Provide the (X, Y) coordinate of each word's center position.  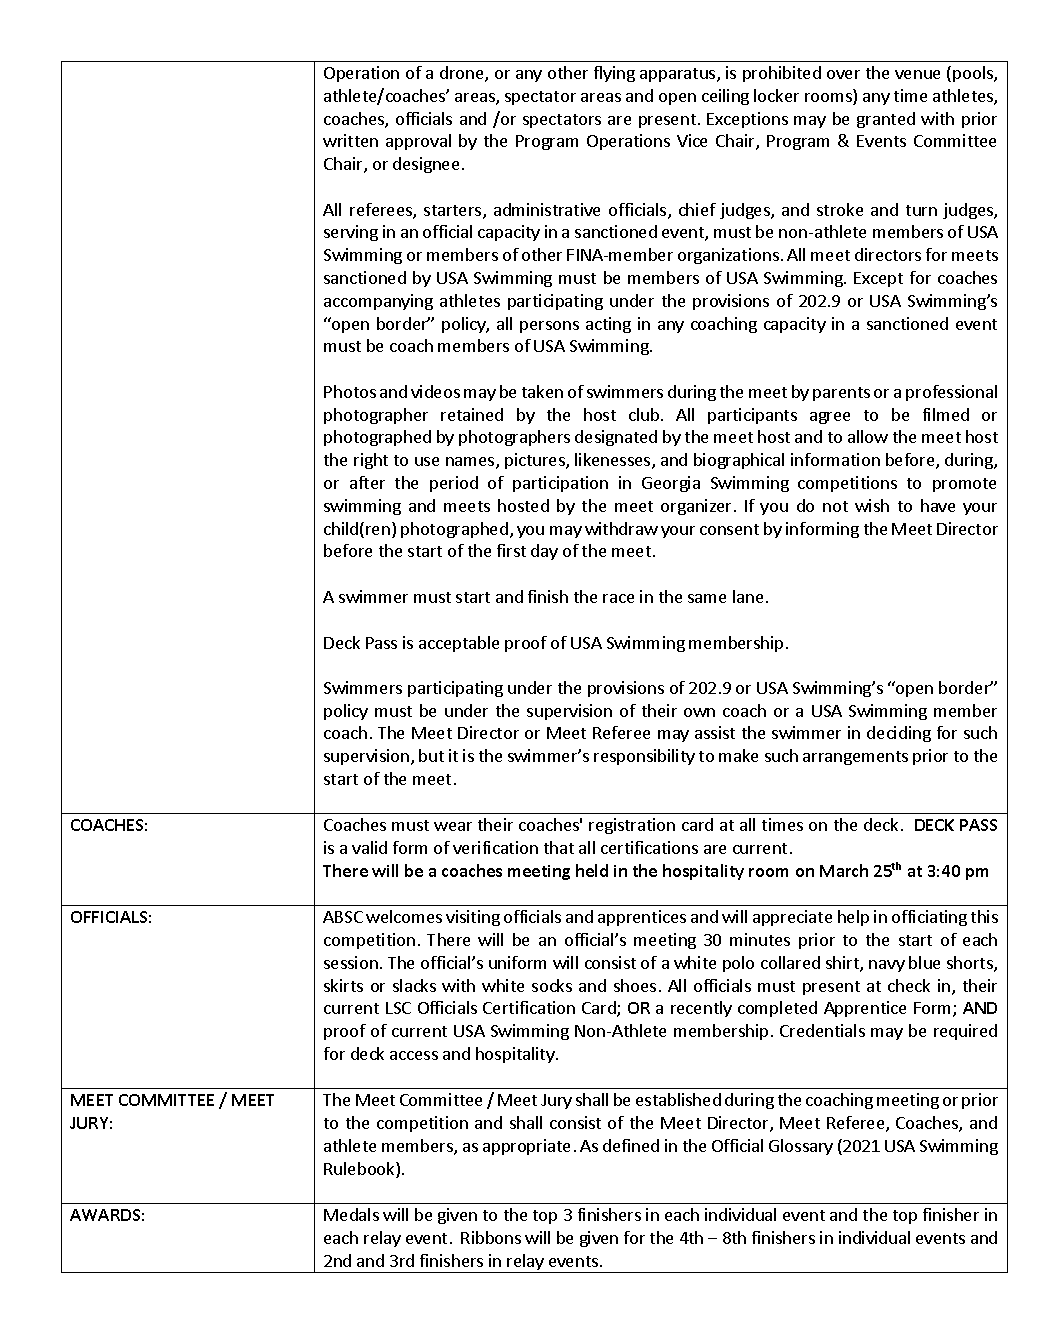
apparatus (679, 75)
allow (868, 436)
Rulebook (360, 1170)
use (427, 461)
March (844, 870)
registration (632, 826)
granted (886, 120)
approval (418, 142)
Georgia (671, 484)
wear (453, 826)
